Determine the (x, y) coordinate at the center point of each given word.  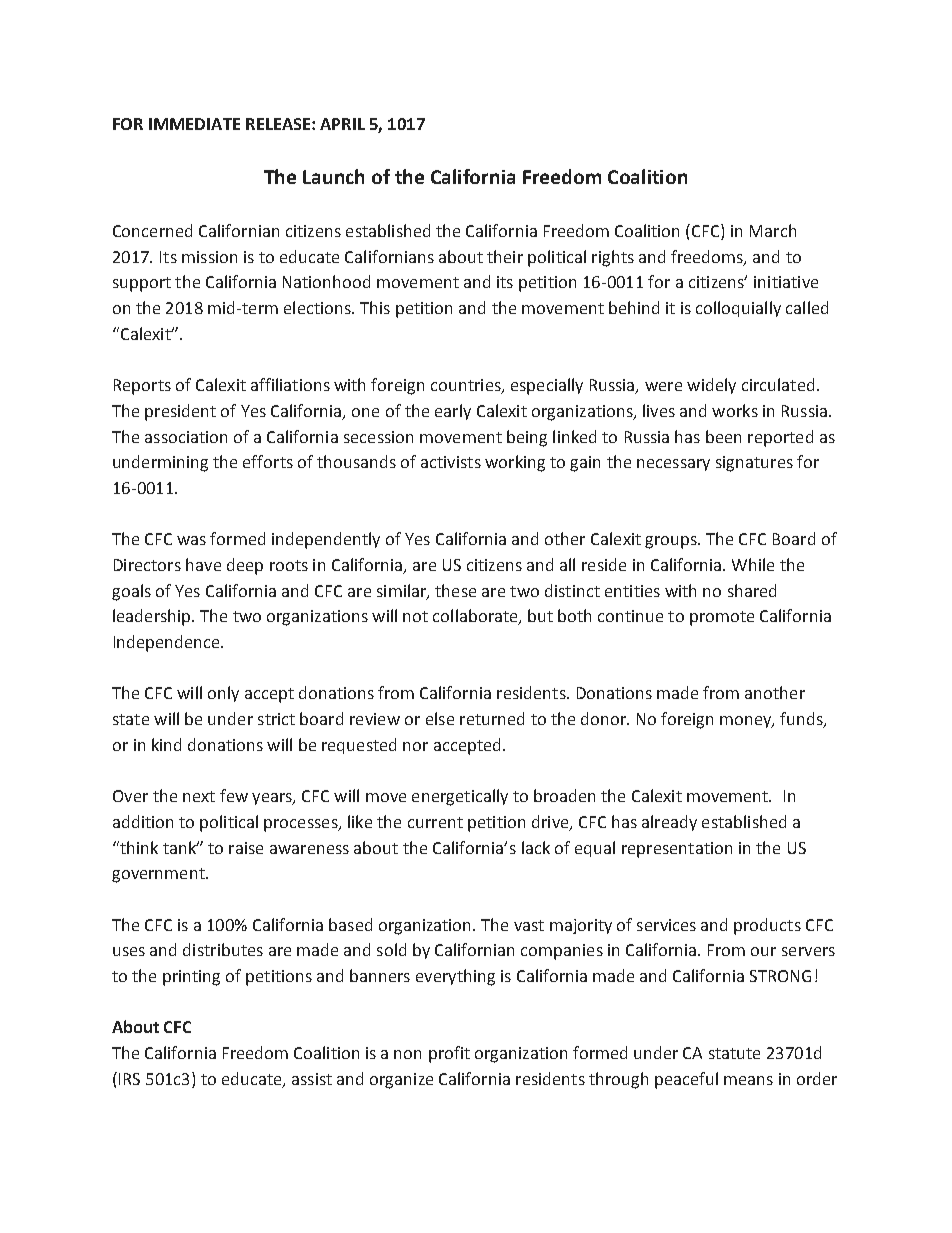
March (773, 230)
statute (734, 1053)
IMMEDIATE (194, 124)
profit (449, 1054)
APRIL (342, 124)
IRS (129, 1079)
